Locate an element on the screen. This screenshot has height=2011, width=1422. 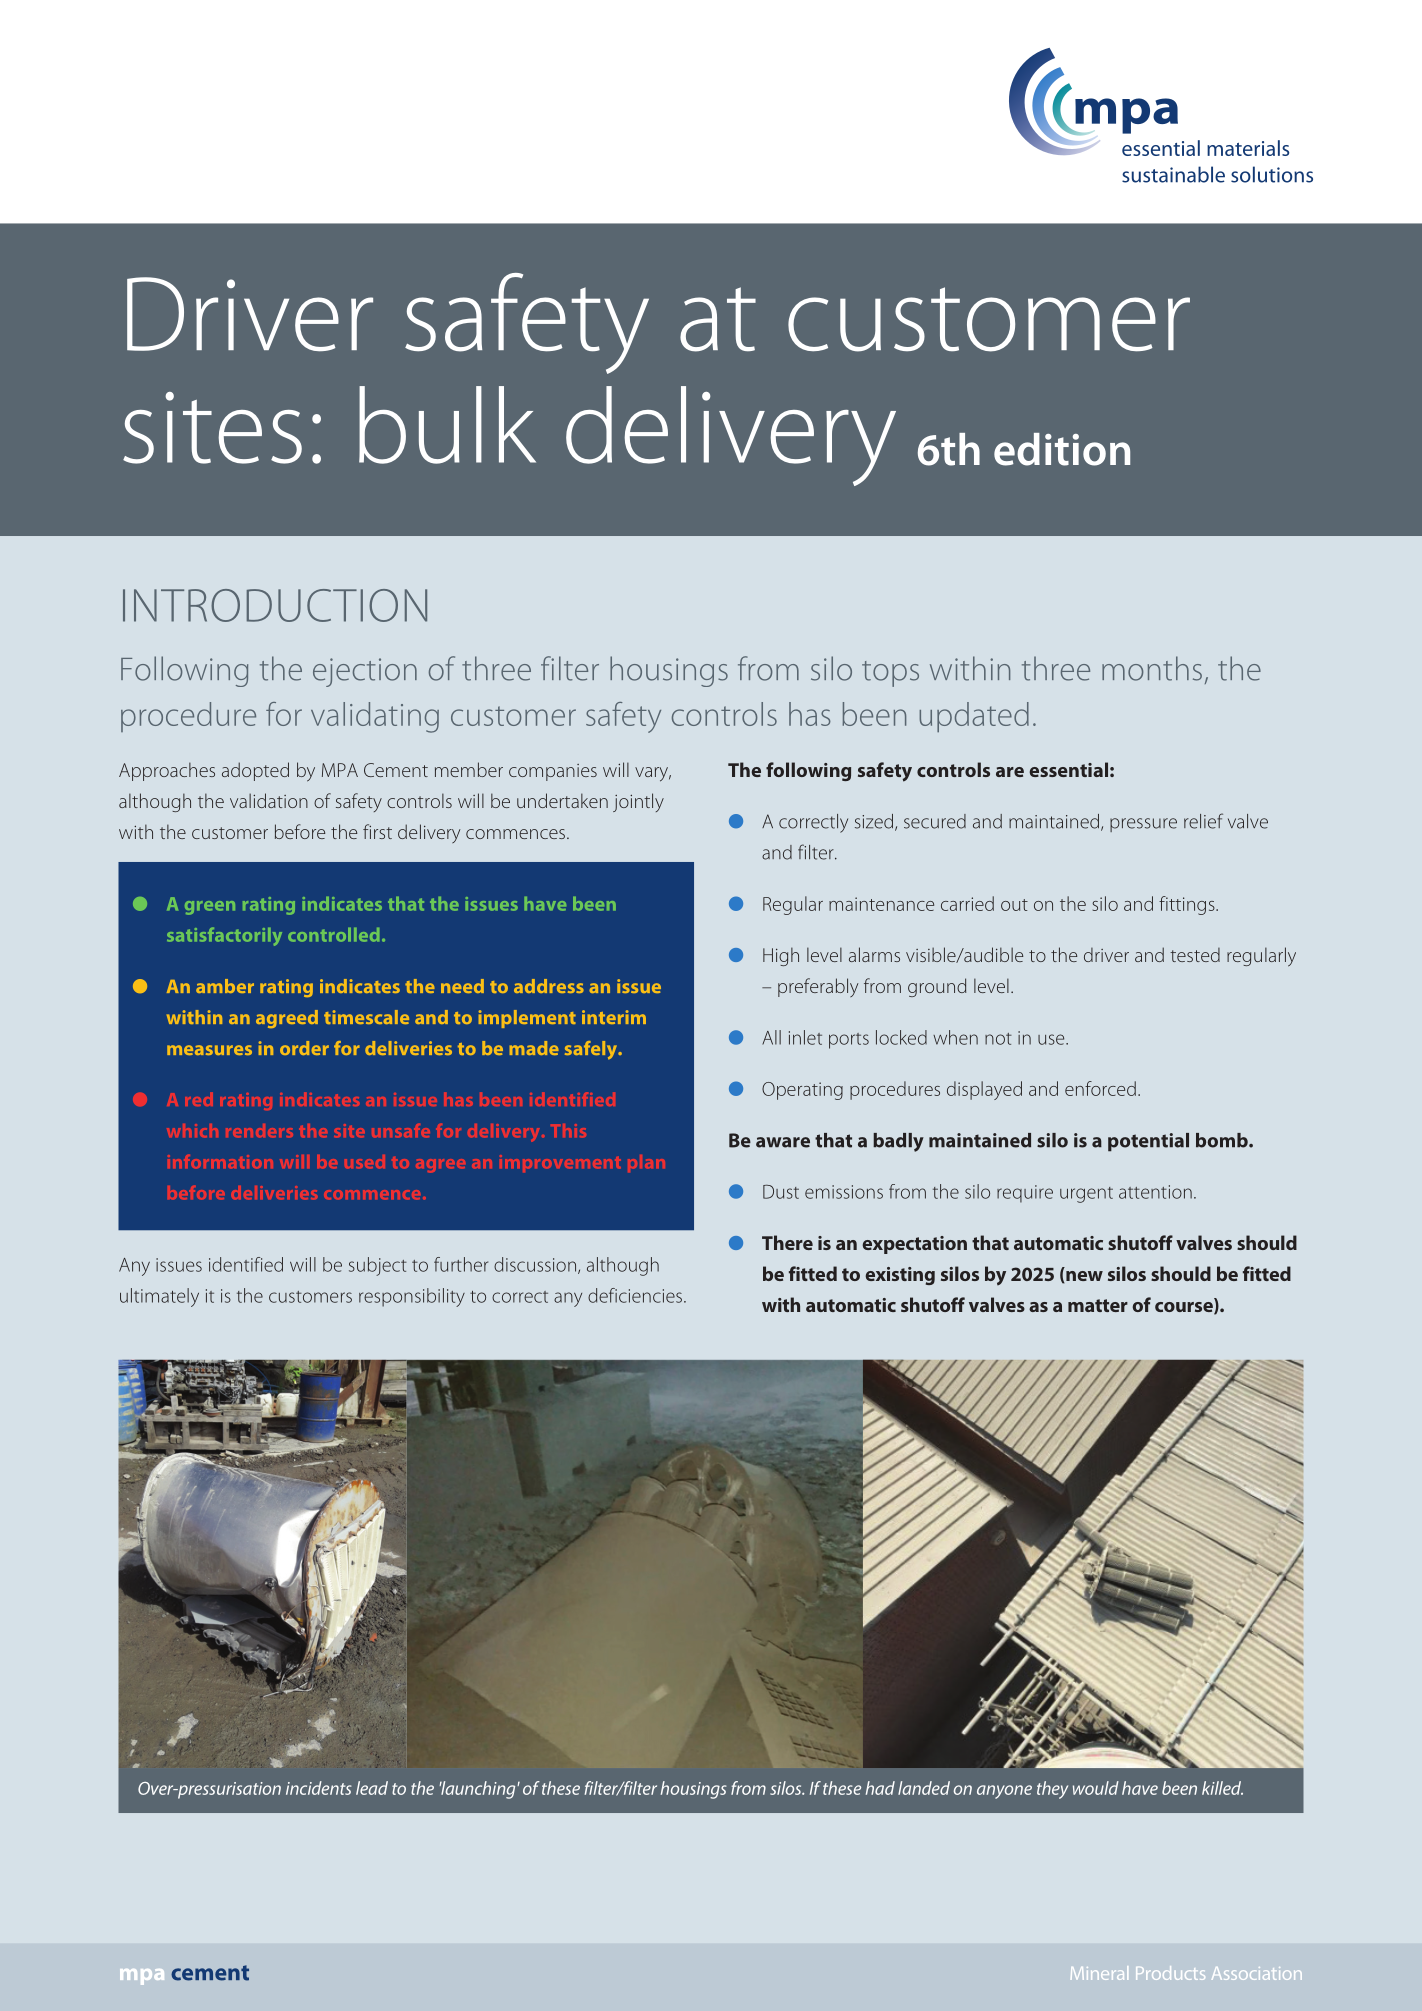
pressure is located at coordinates (1143, 825).
